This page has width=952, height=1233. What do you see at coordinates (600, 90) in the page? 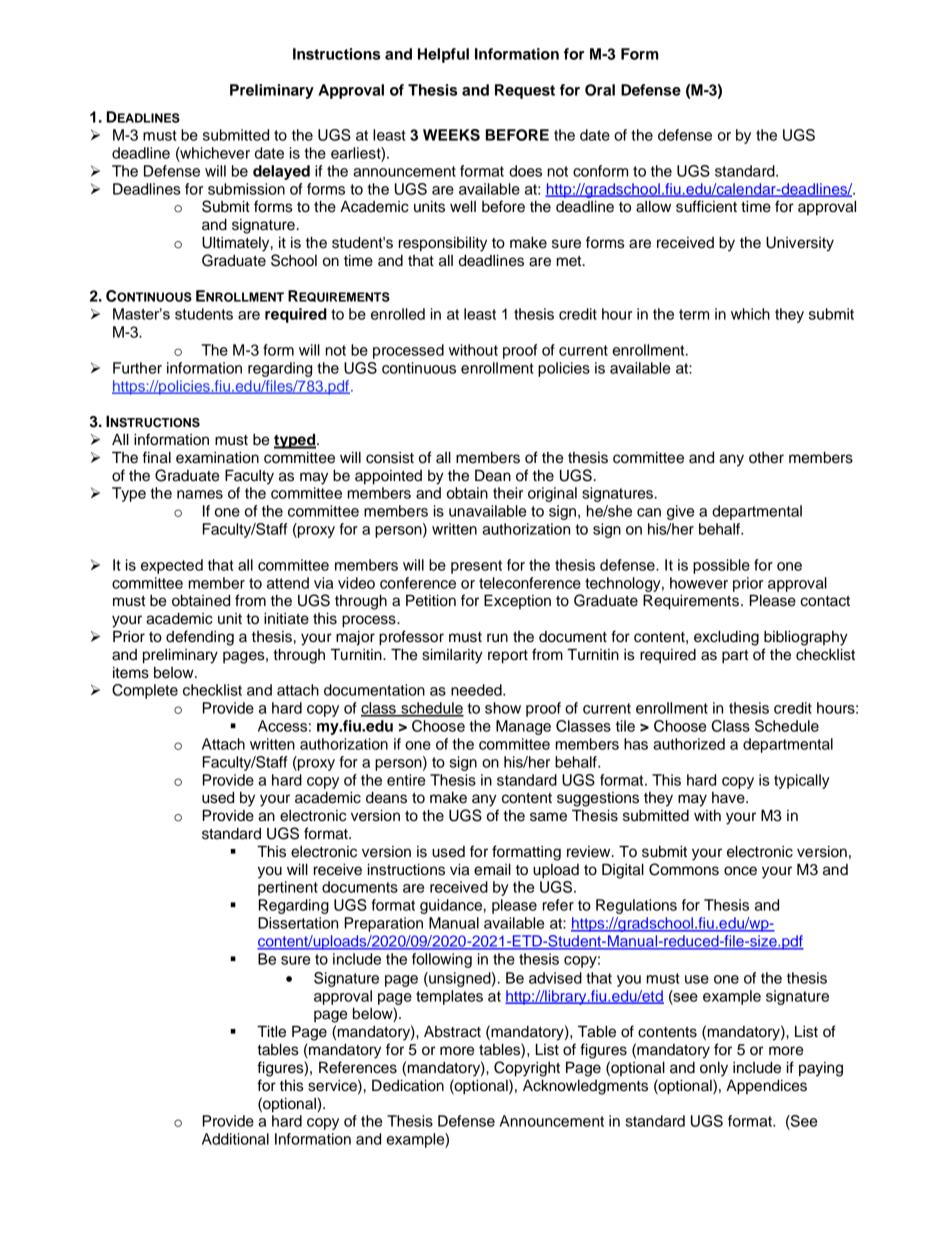
I see `Oral` at bounding box center [600, 90].
